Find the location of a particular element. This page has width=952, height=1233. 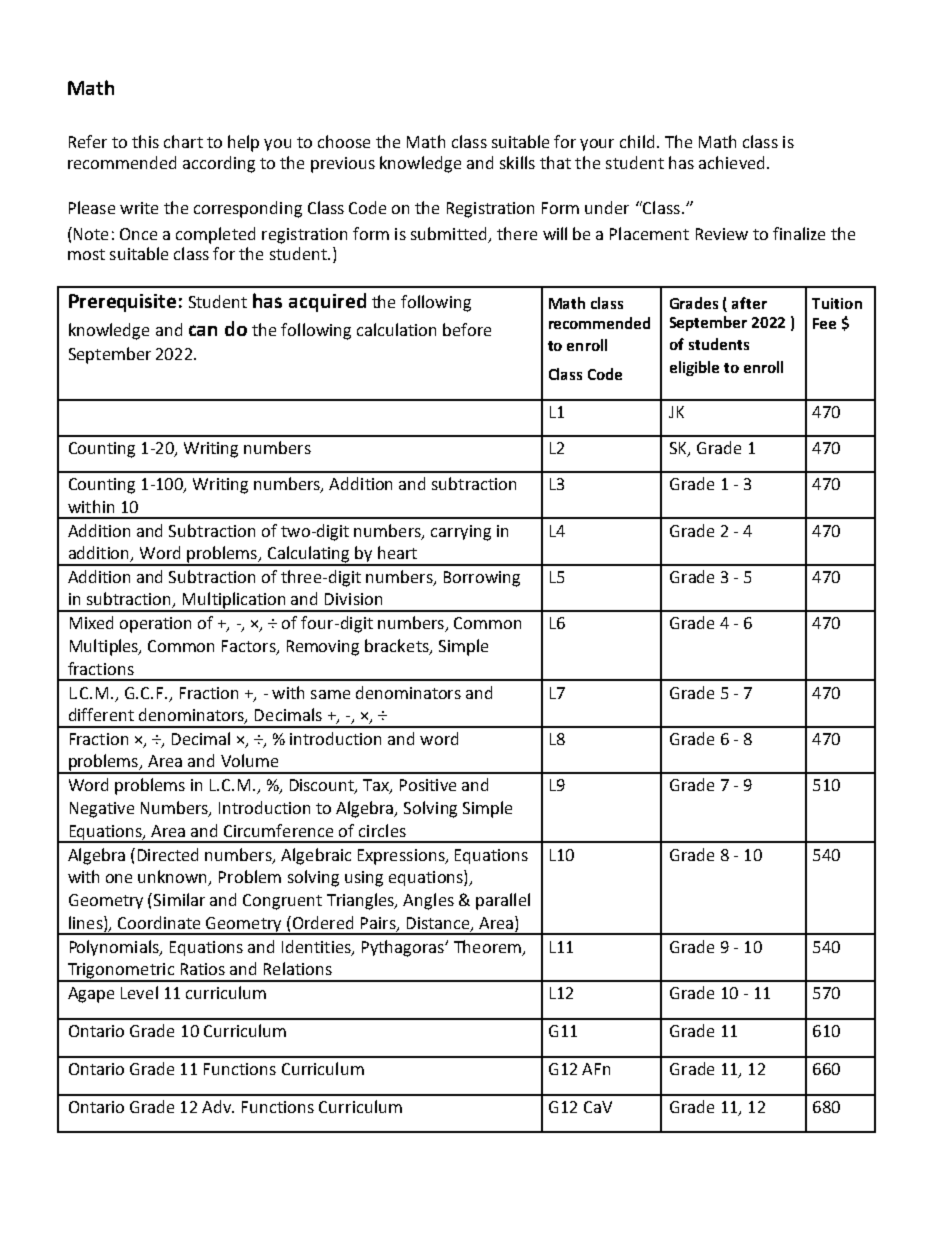

skills is located at coordinates (517, 162).
